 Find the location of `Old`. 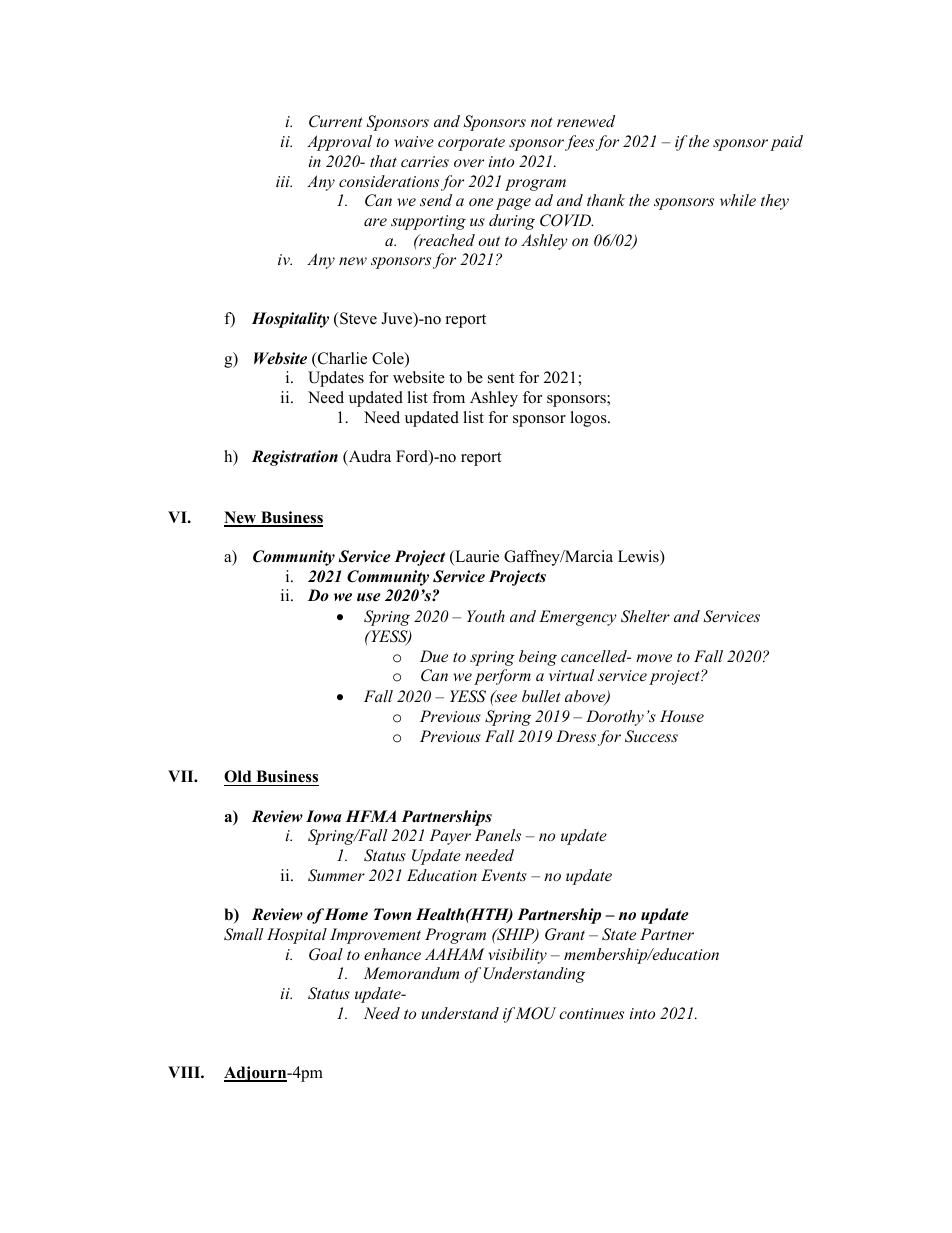

Old is located at coordinates (239, 778).
